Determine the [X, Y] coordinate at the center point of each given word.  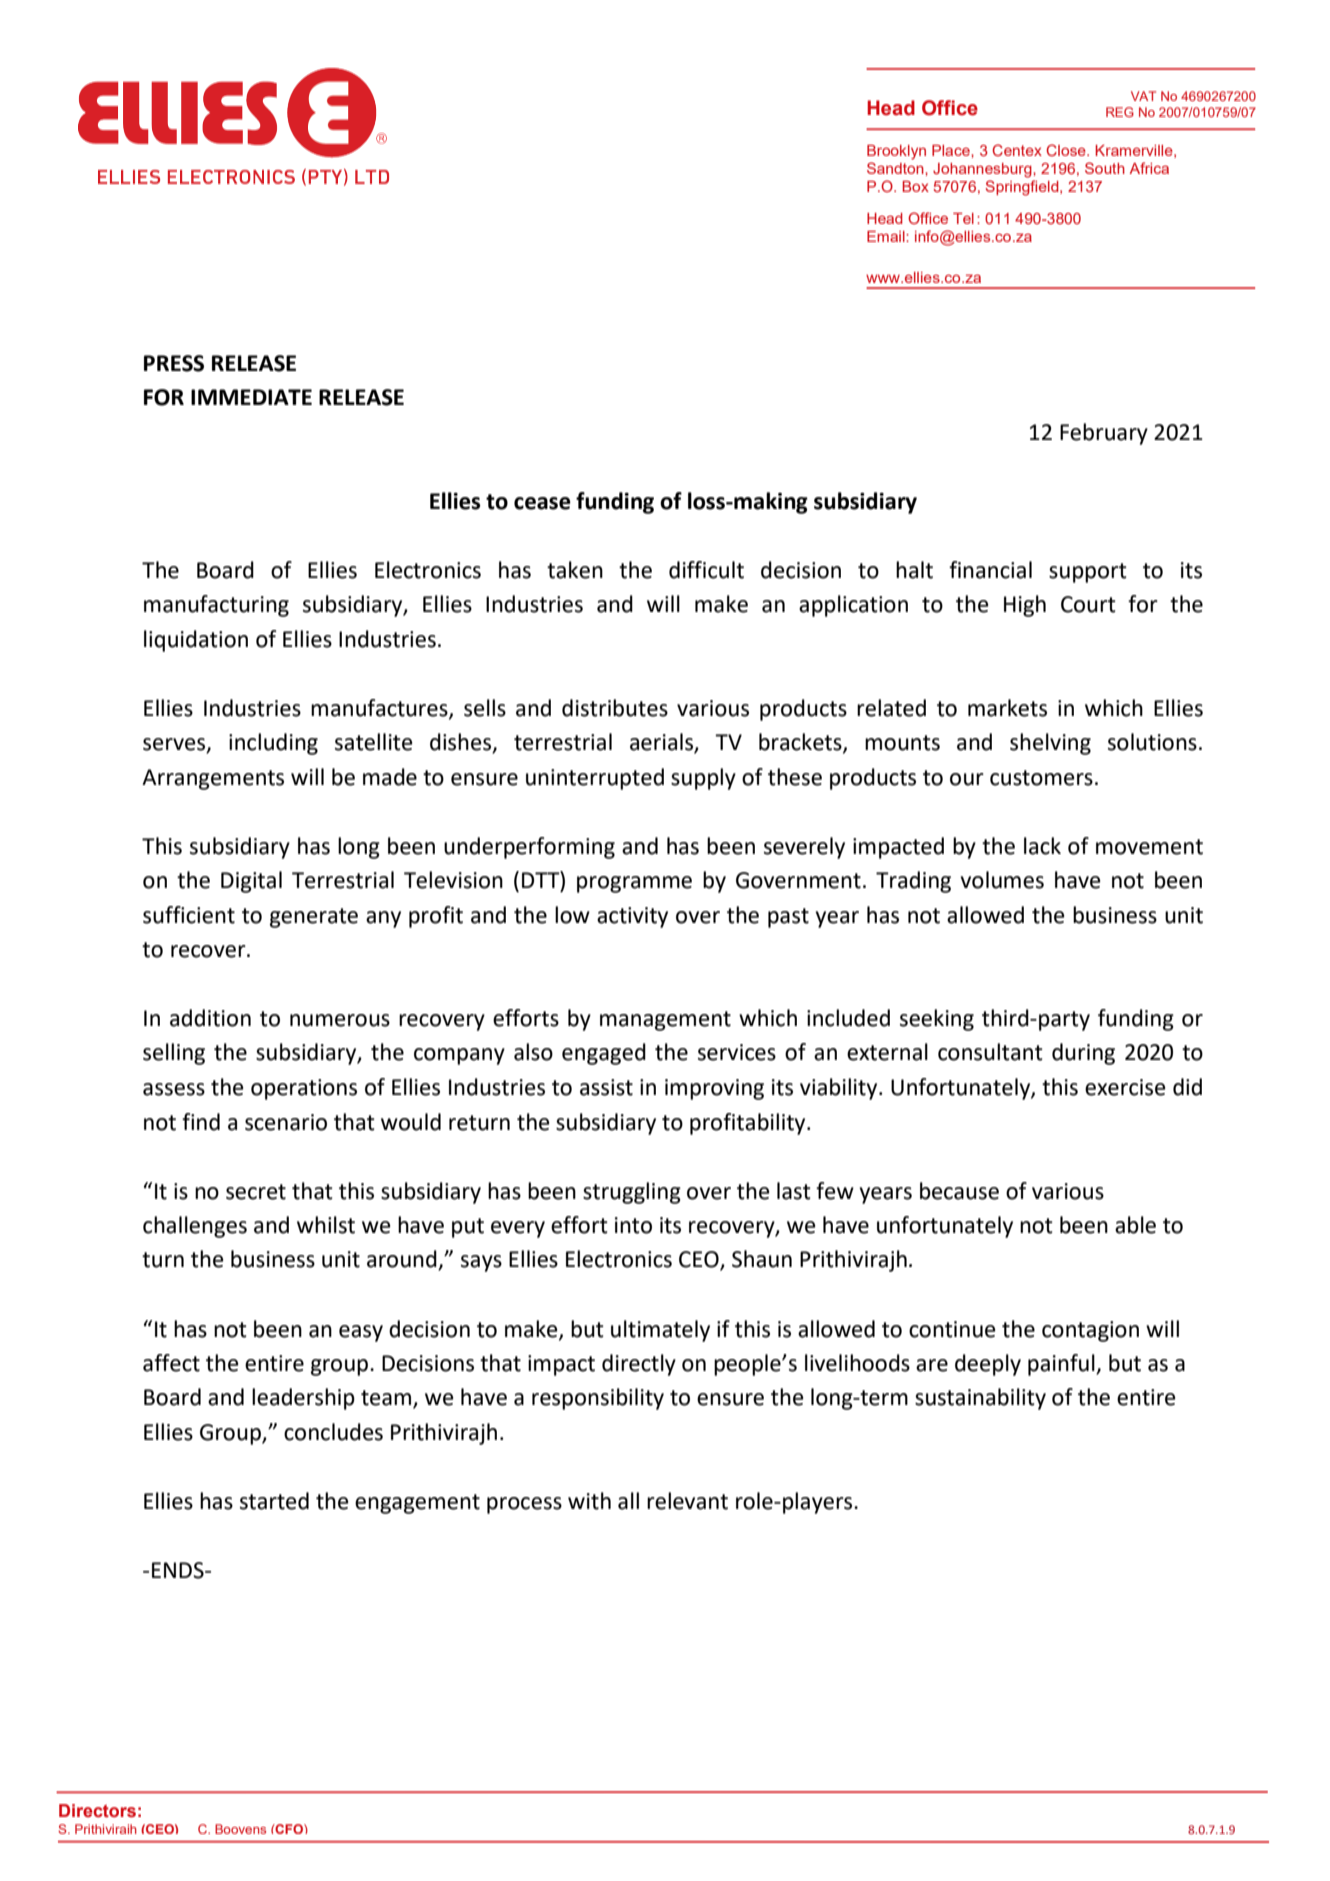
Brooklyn [896, 152]
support [1088, 573]
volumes [1002, 880]
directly [639, 1365]
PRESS [174, 363]
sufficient [189, 915]
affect [171, 1363]
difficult [706, 570]
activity [632, 917]
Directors [97, 1811]
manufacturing [216, 606]
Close [1067, 150]
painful [1062, 1365]
